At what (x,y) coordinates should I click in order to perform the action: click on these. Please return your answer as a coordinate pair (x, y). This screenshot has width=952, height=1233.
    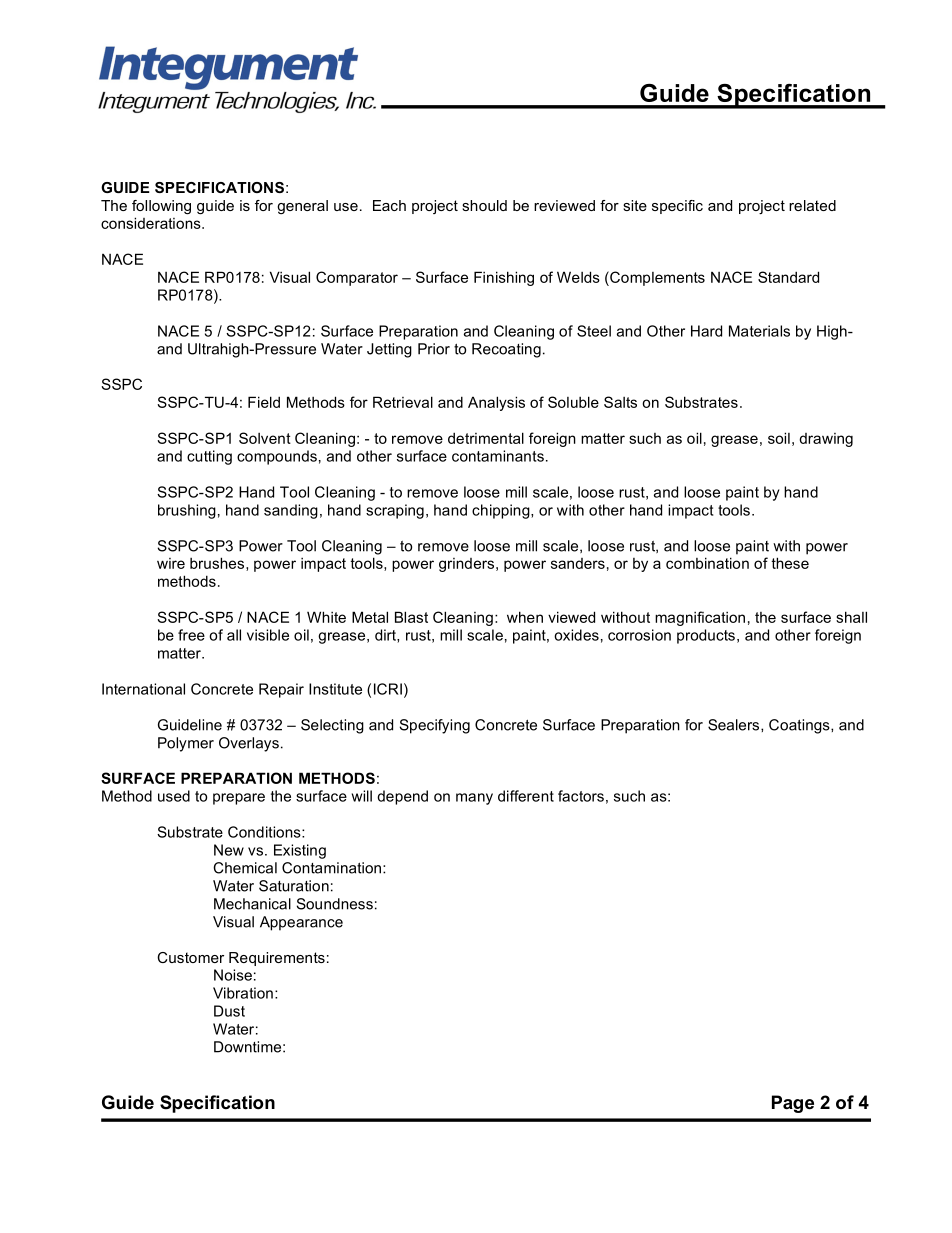
    Looking at the image, I should click on (790, 563).
